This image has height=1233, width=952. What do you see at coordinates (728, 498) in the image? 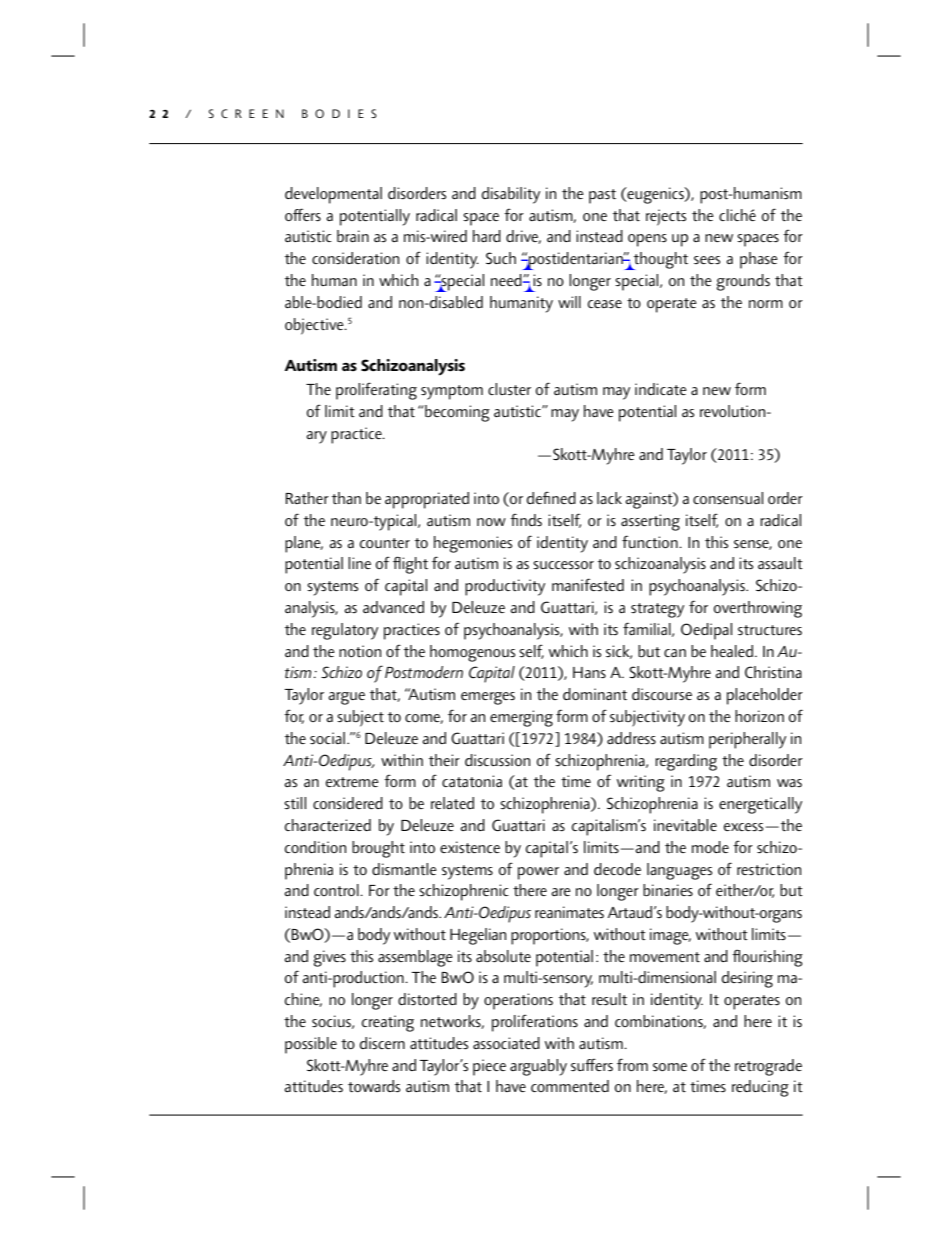
I see `consensual` at bounding box center [728, 498].
